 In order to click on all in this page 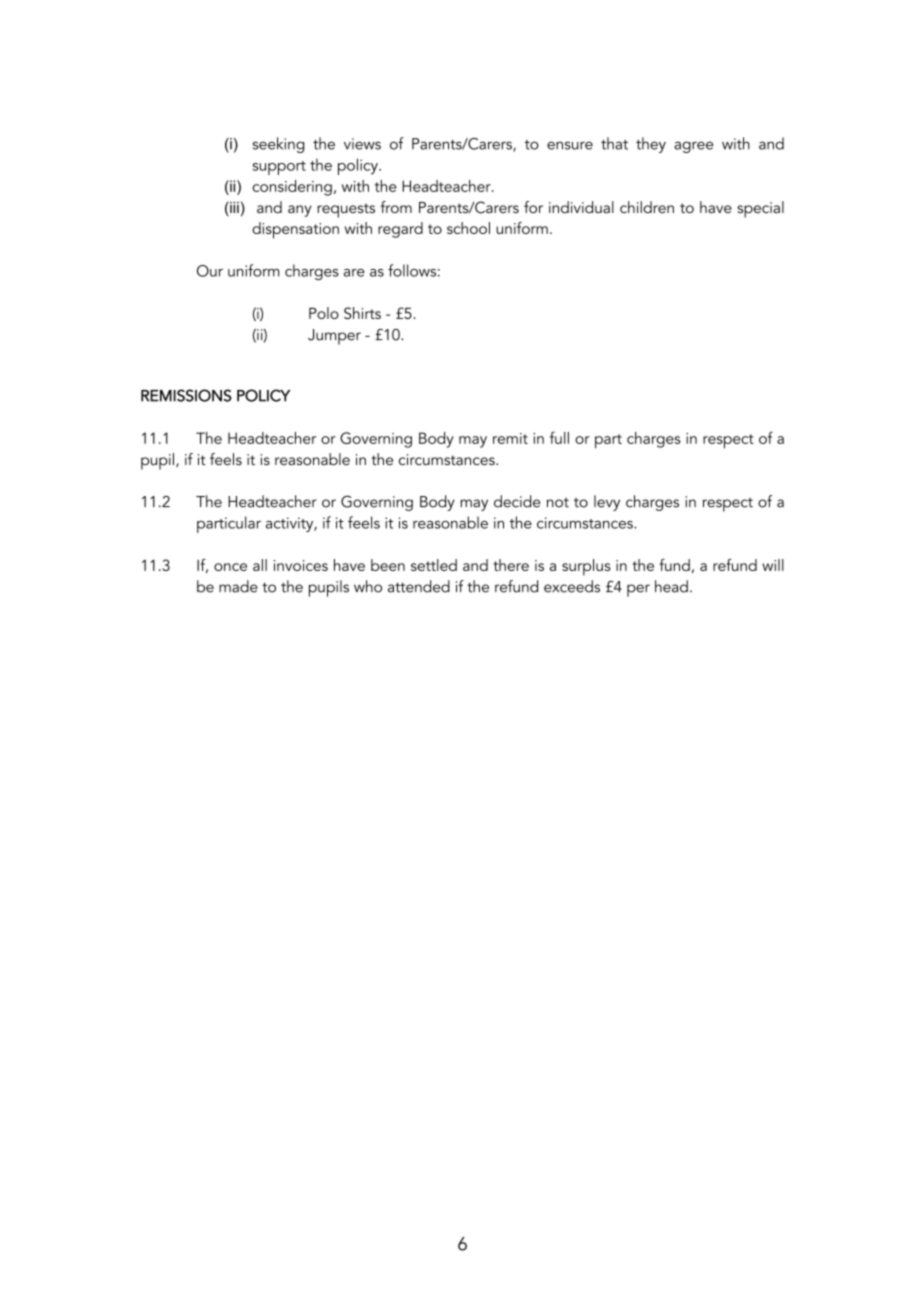, I will do `click(260, 565)`.
